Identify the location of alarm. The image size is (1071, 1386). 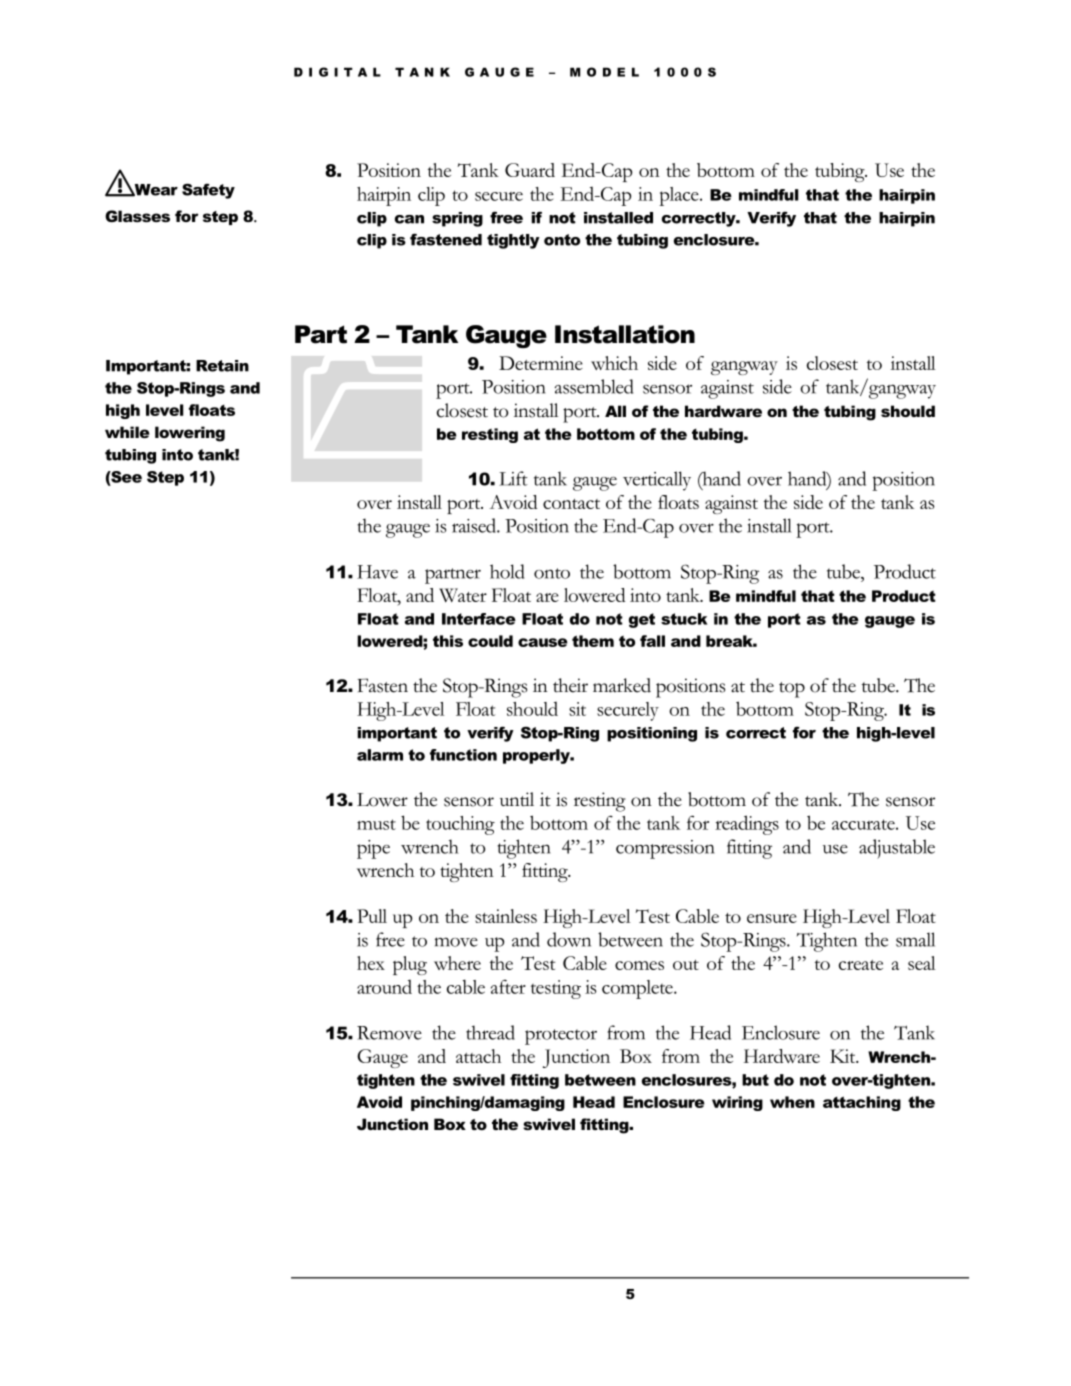
(380, 755).
